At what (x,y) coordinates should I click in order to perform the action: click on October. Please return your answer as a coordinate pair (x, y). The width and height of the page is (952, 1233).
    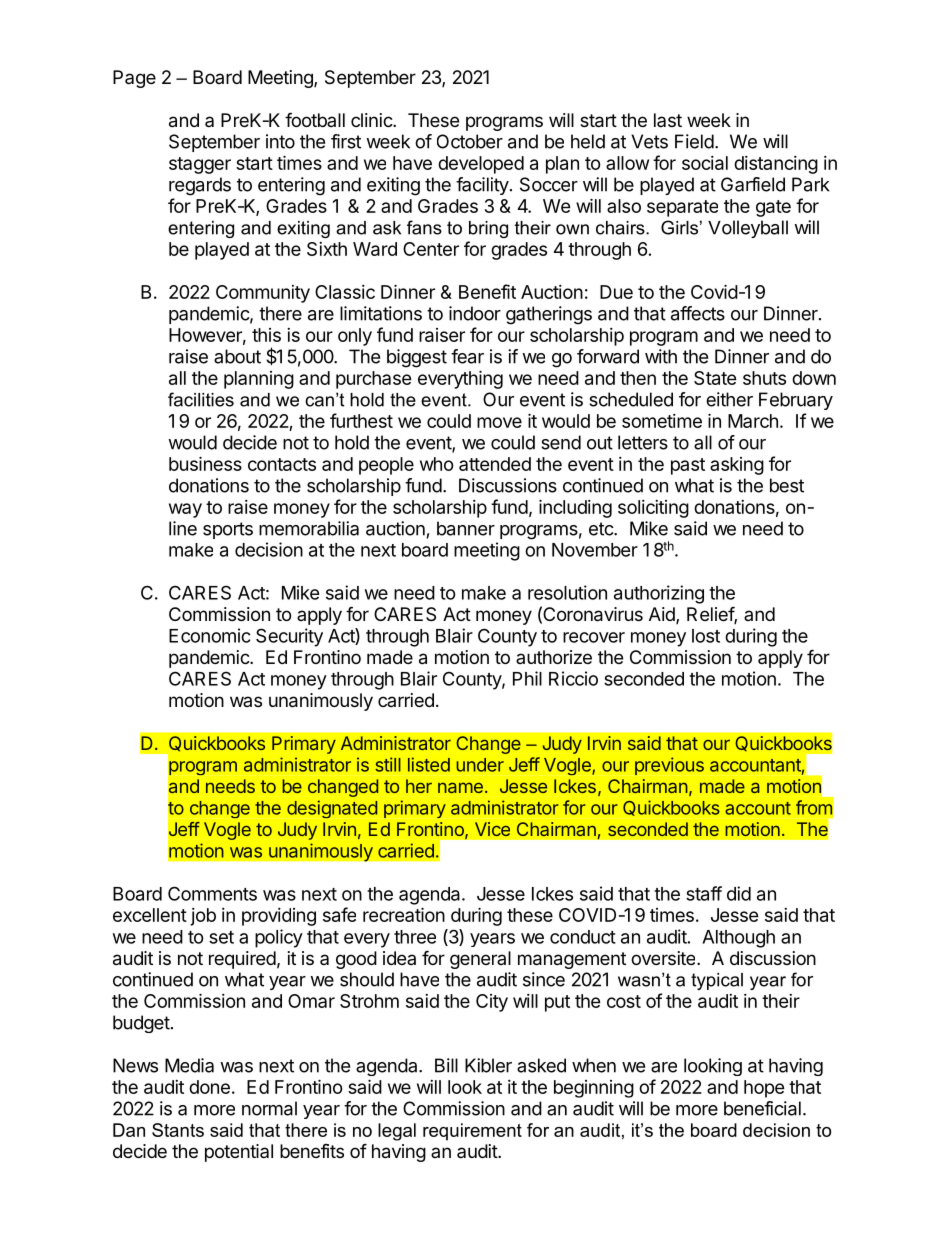
    Looking at the image, I should click on (470, 141).
